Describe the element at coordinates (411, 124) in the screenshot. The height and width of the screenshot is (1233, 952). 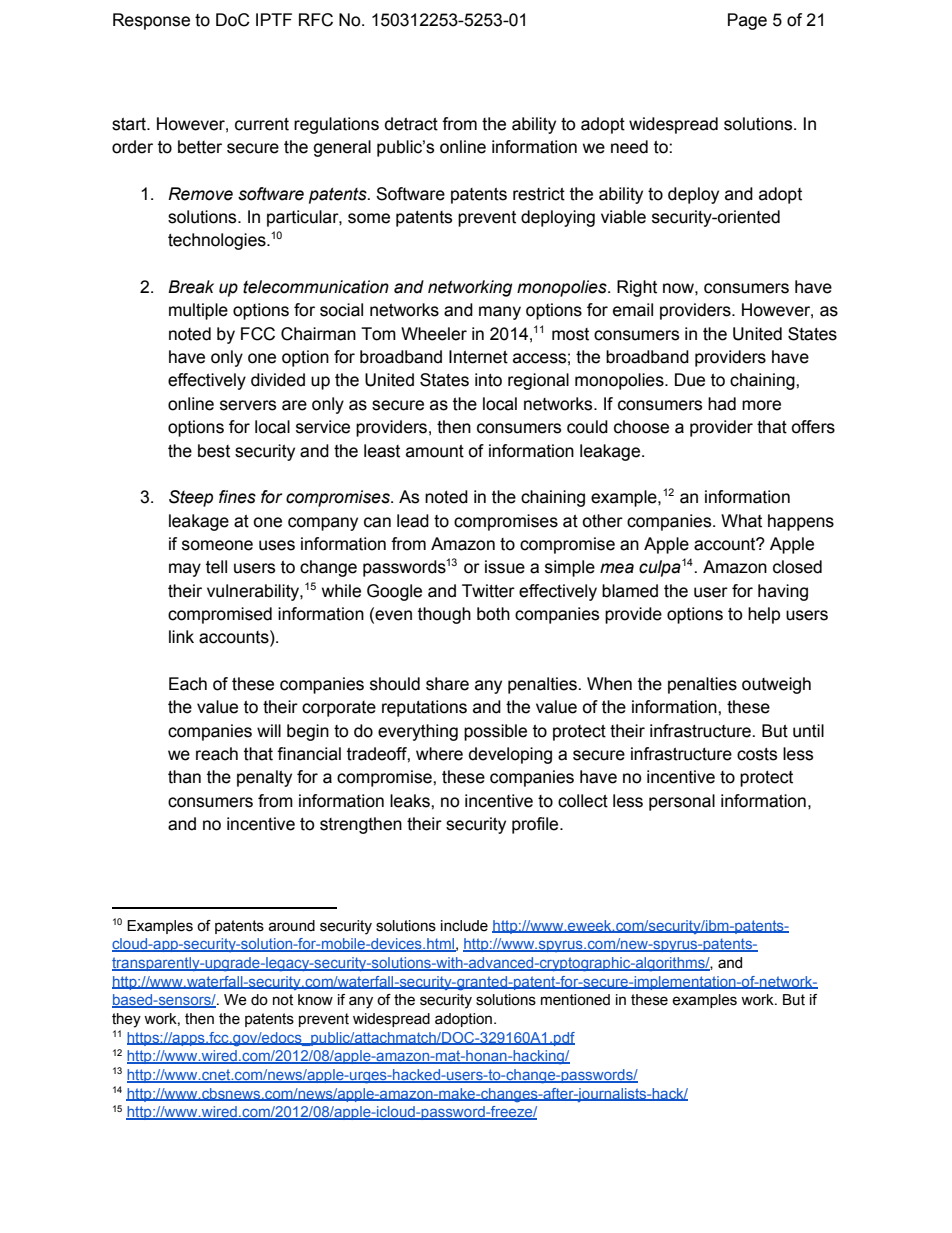
I see `detract` at that location.
